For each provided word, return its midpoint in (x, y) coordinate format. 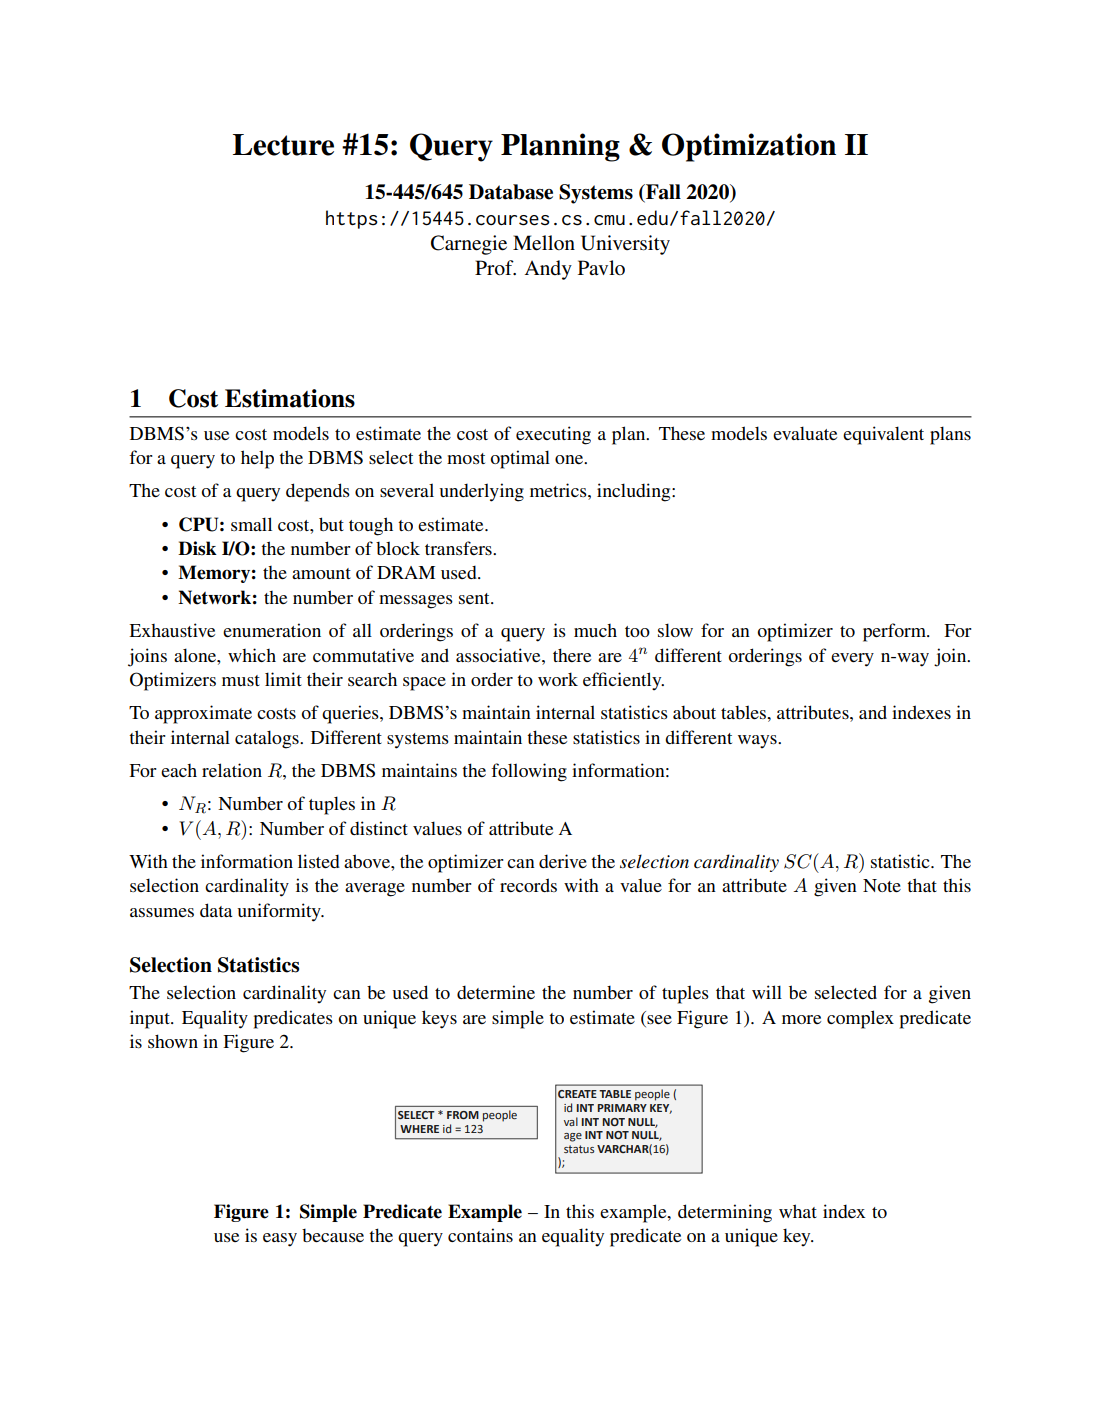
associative (499, 655)
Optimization (749, 147)
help (257, 459)
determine (496, 992)
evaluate (805, 433)
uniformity (280, 912)
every (852, 660)
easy (280, 1240)
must (241, 680)
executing (553, 435)
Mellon (544, 243)
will (767, 992)
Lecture (283, 145)
